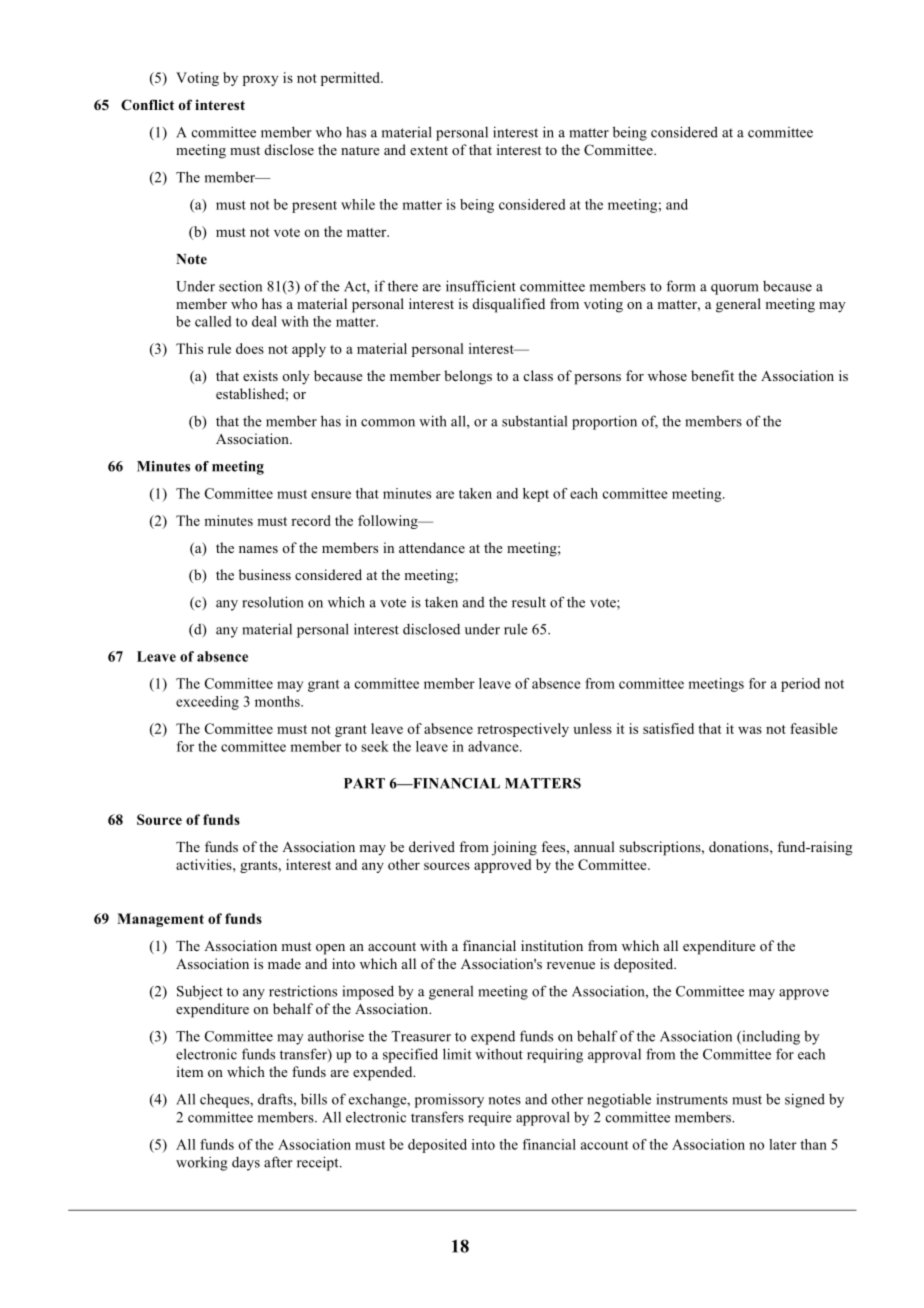  Describe the element at coordinates (783, 1144) in the document. I see `later` at that location.
